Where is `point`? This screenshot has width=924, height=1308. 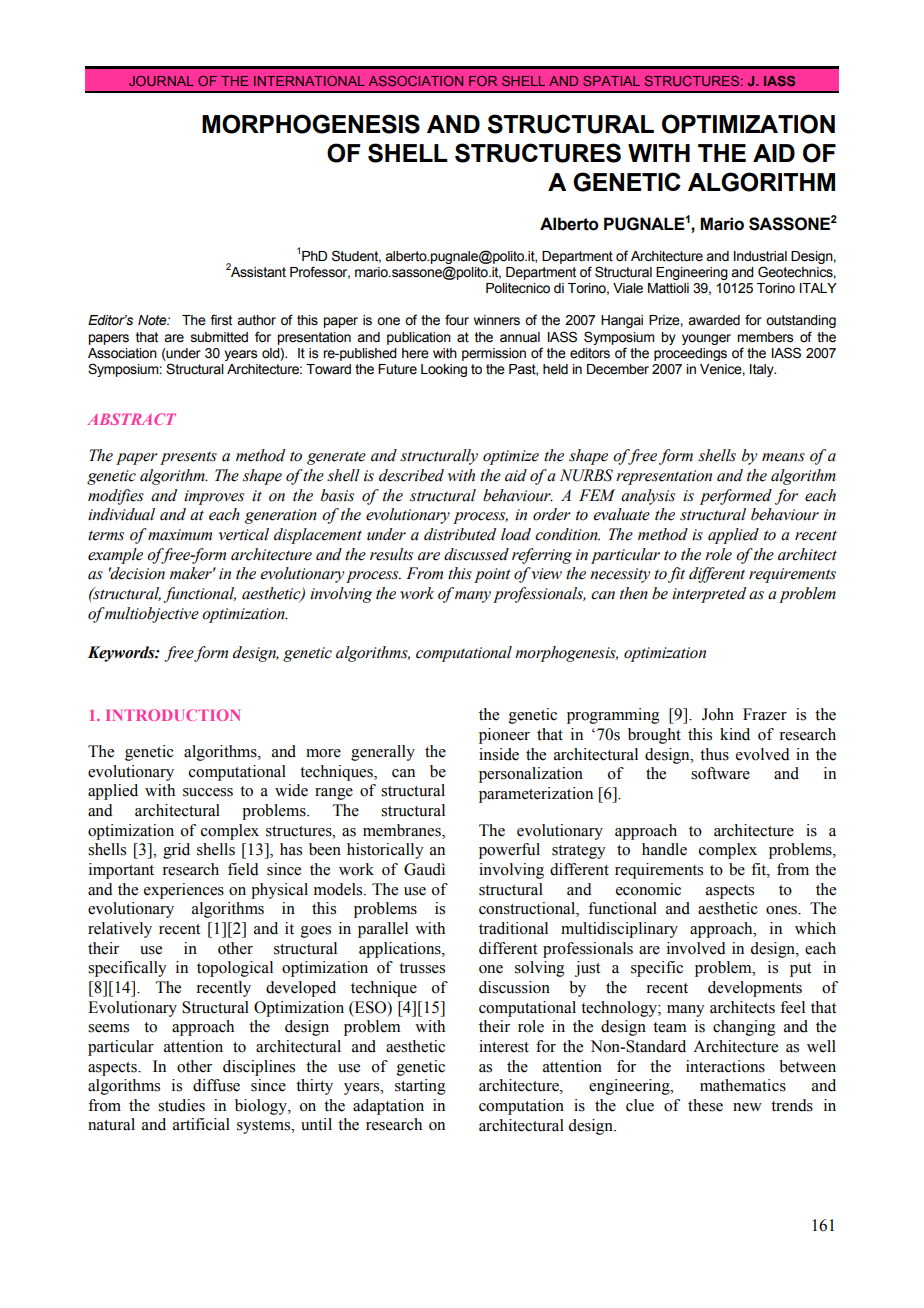
point is located at coordinates (492, 575).
